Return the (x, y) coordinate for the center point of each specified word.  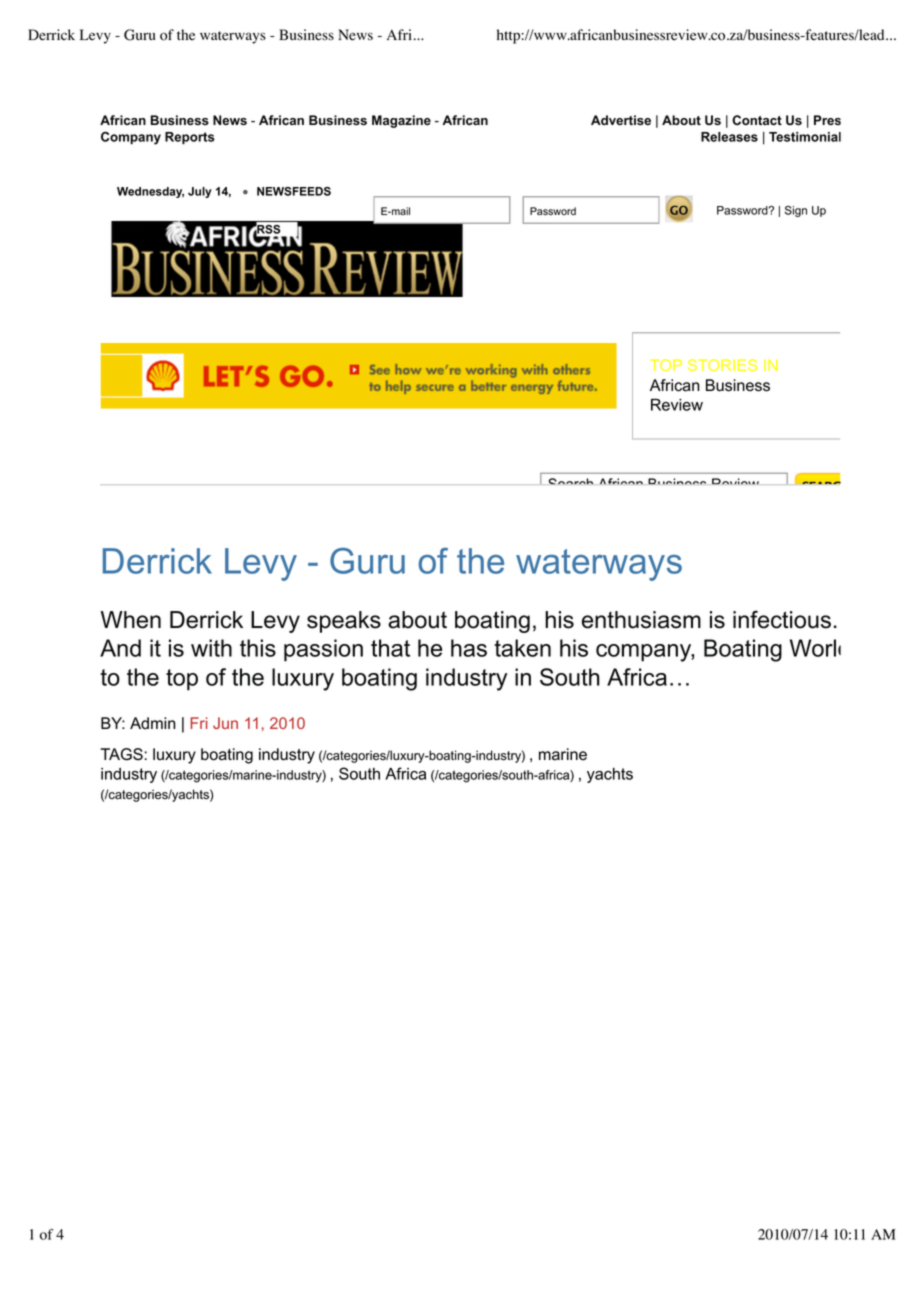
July (200, 192)
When (130, 620)
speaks (344, 622)
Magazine (401, 121)
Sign (796, 211)
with (211, 648)
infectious (782, 619)
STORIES (722, 365)
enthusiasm (641, 620)
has (469, 648)
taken (522, 648)
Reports (190, 138)
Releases (729, 137)
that (390, 648)
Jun (225, 723)
